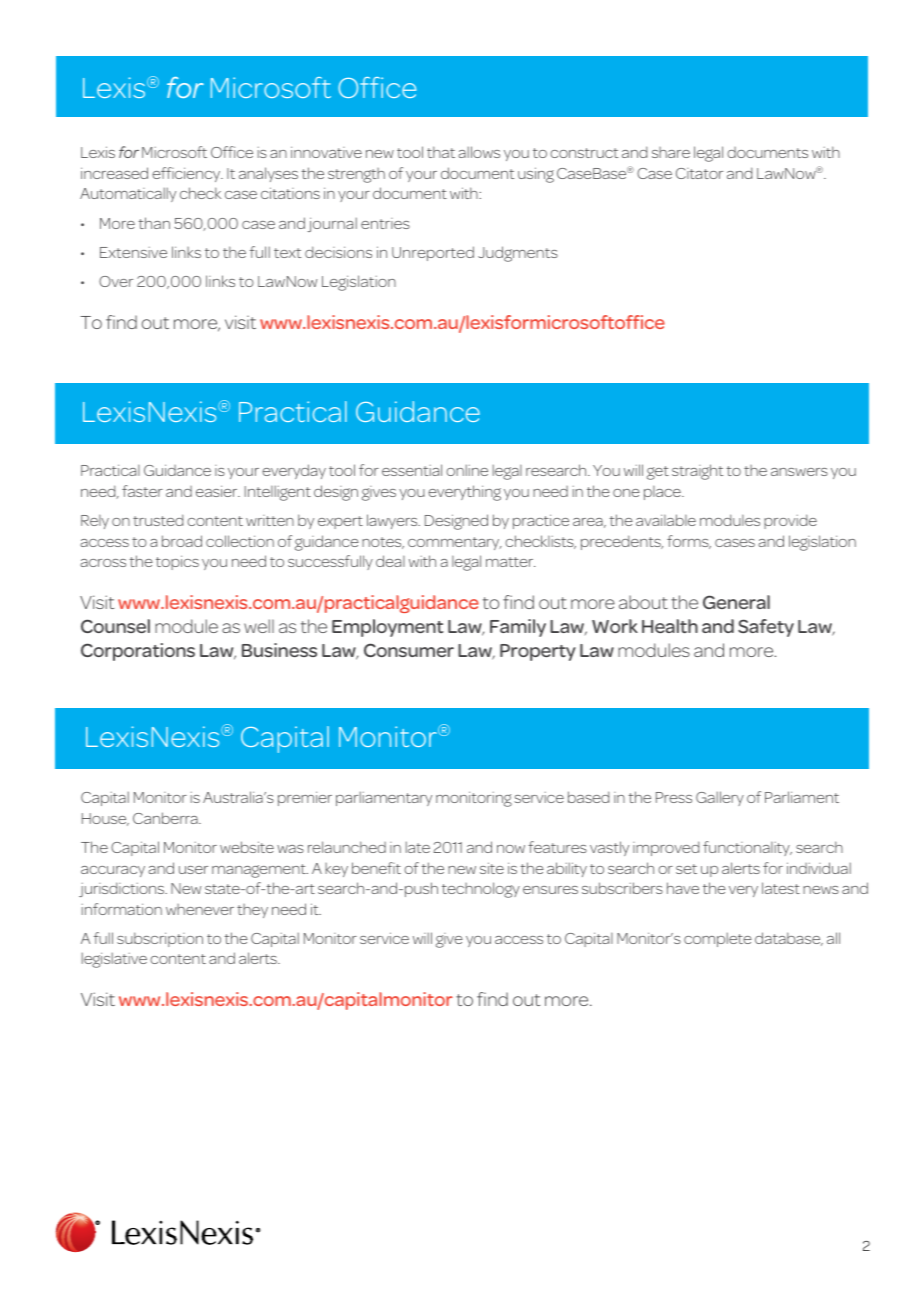 This screenshot has width=924, height=1308. I want to click on that, so click(441, 152).
